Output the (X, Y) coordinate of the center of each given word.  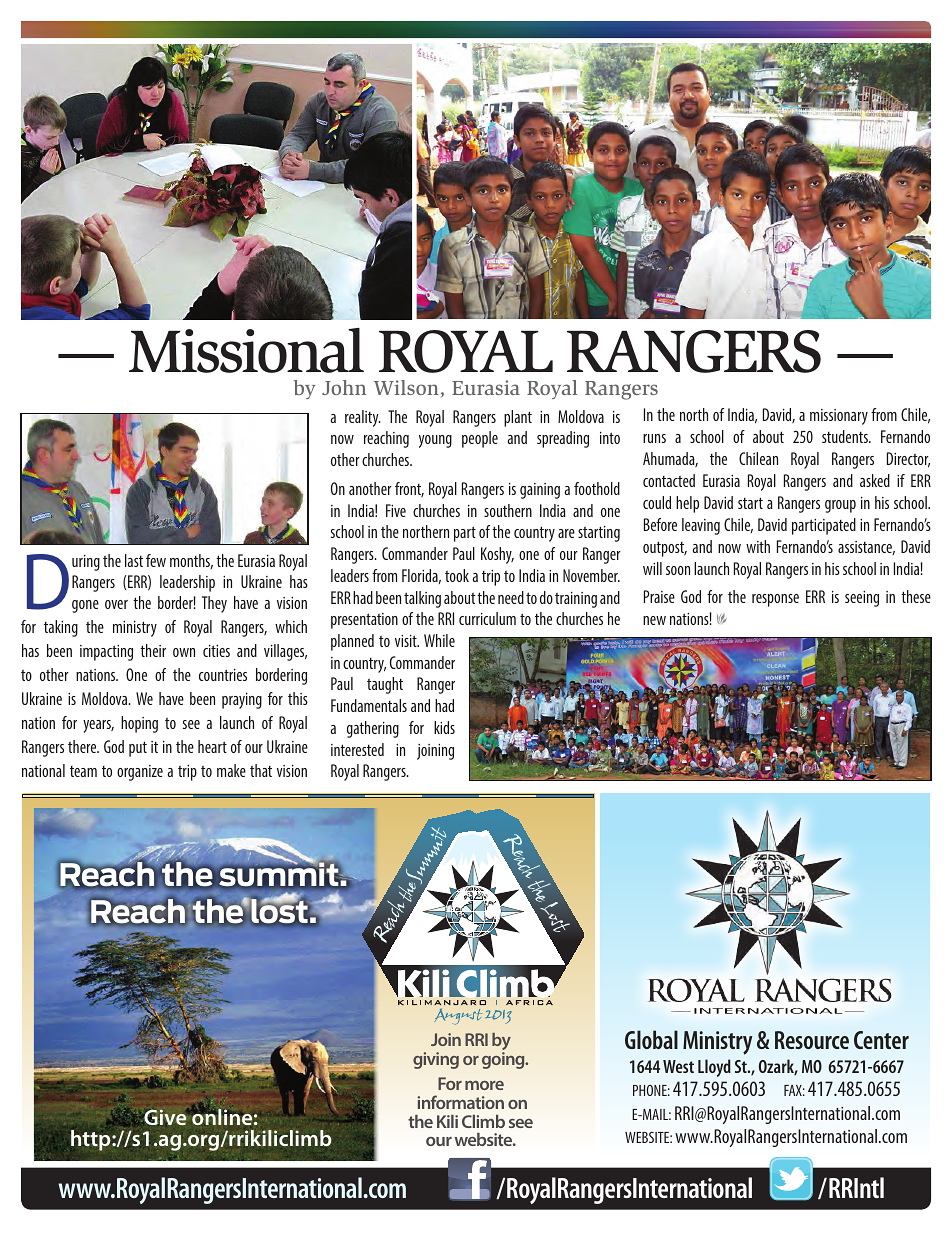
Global (651, 1039)
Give (166, 1117)
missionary (839, 417)
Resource (812, 1040)
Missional (246, 350)
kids (444, 727)
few (156, 560)
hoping (139, 724)
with (758, 546)
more (484, 1085)
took (457, 575)
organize (140, 773)
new (654, 620)
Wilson (406, 387)
